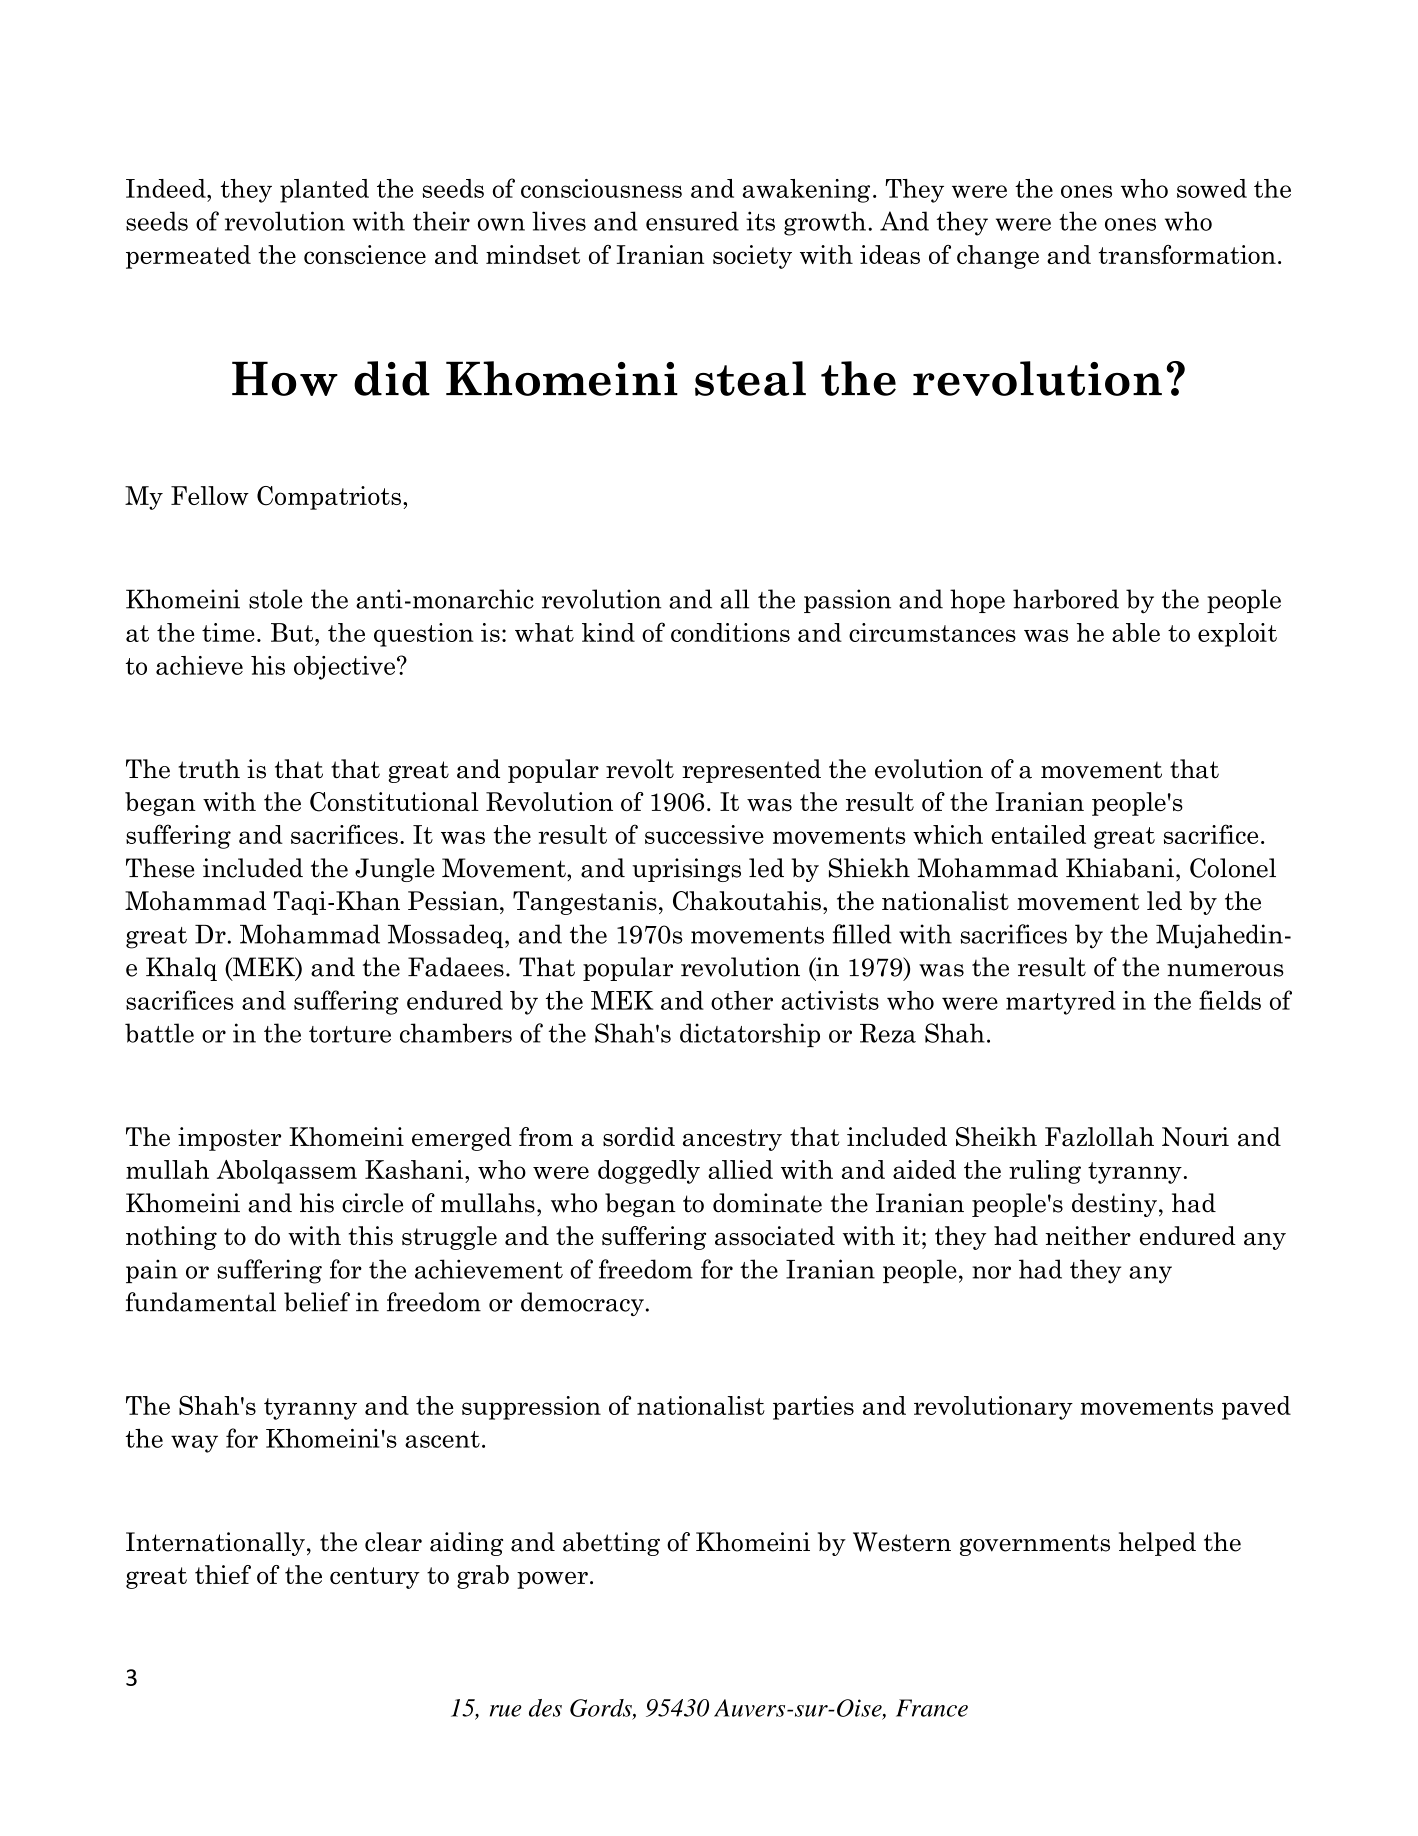 This screenshot has height=1836, width=1418. I want to click on other, so click(742, 1000).
